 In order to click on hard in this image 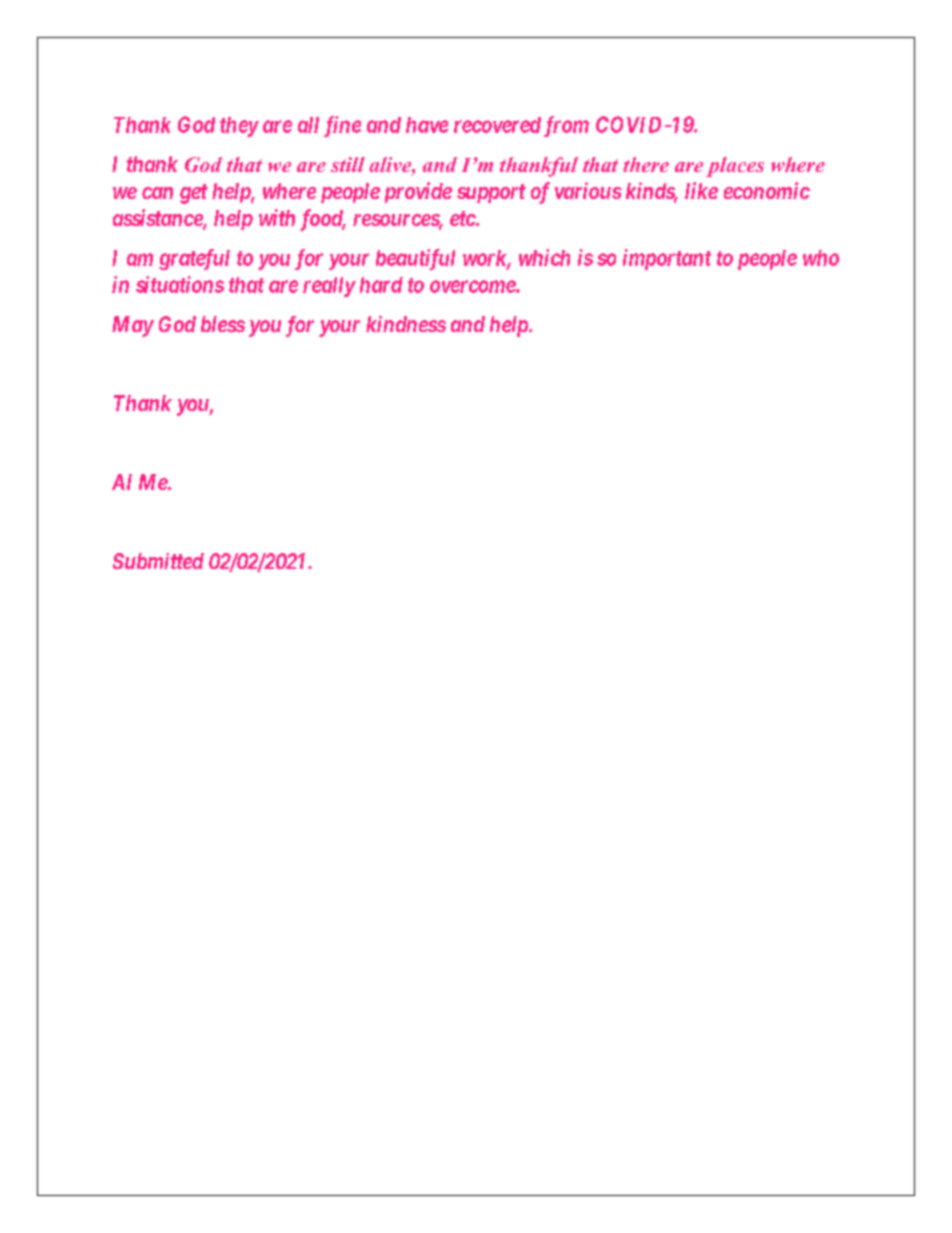, I will do `click(381, 285)`.
